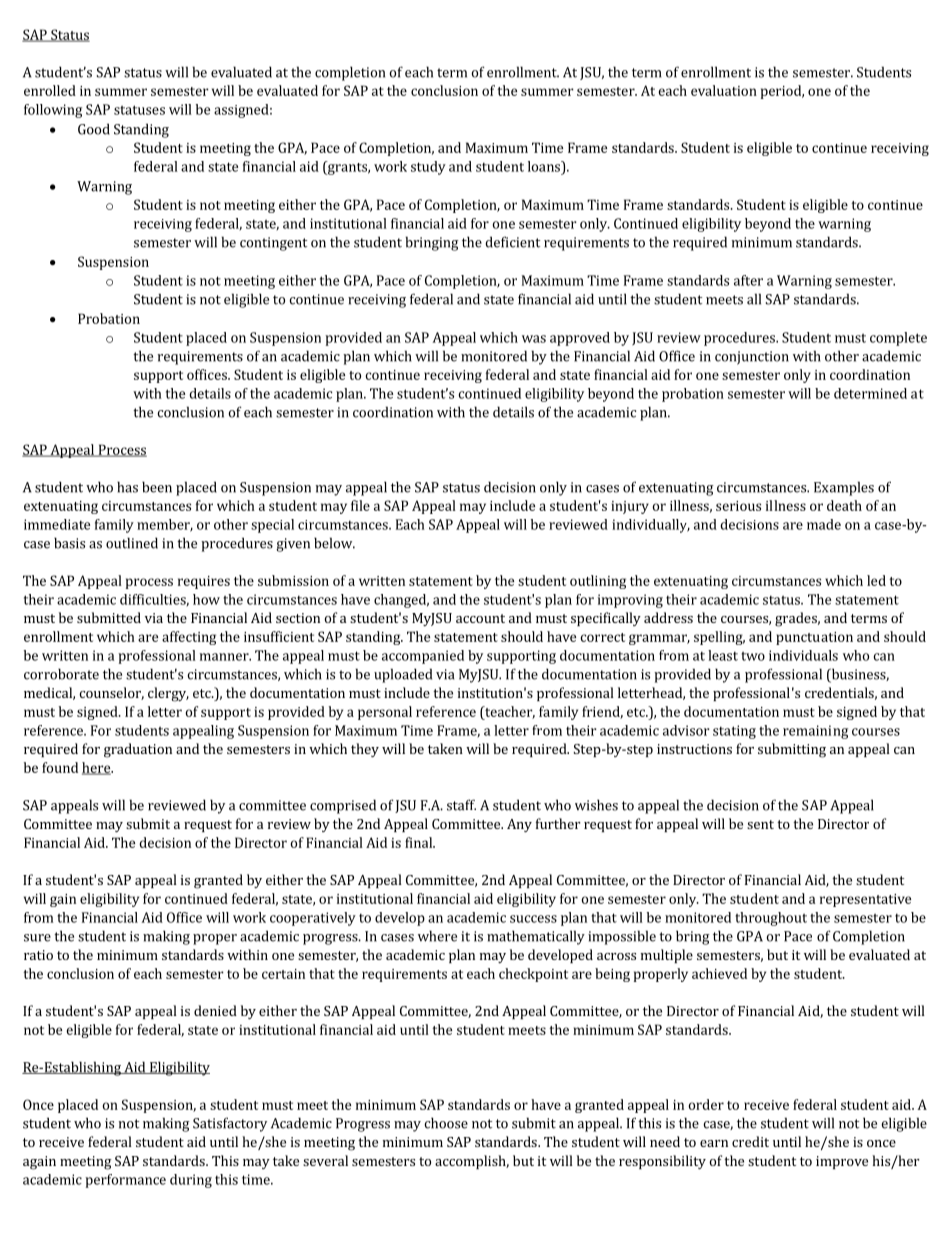  Describe the element at coordinates (94, 129) in the screenshot. I see `Good` at that location.
